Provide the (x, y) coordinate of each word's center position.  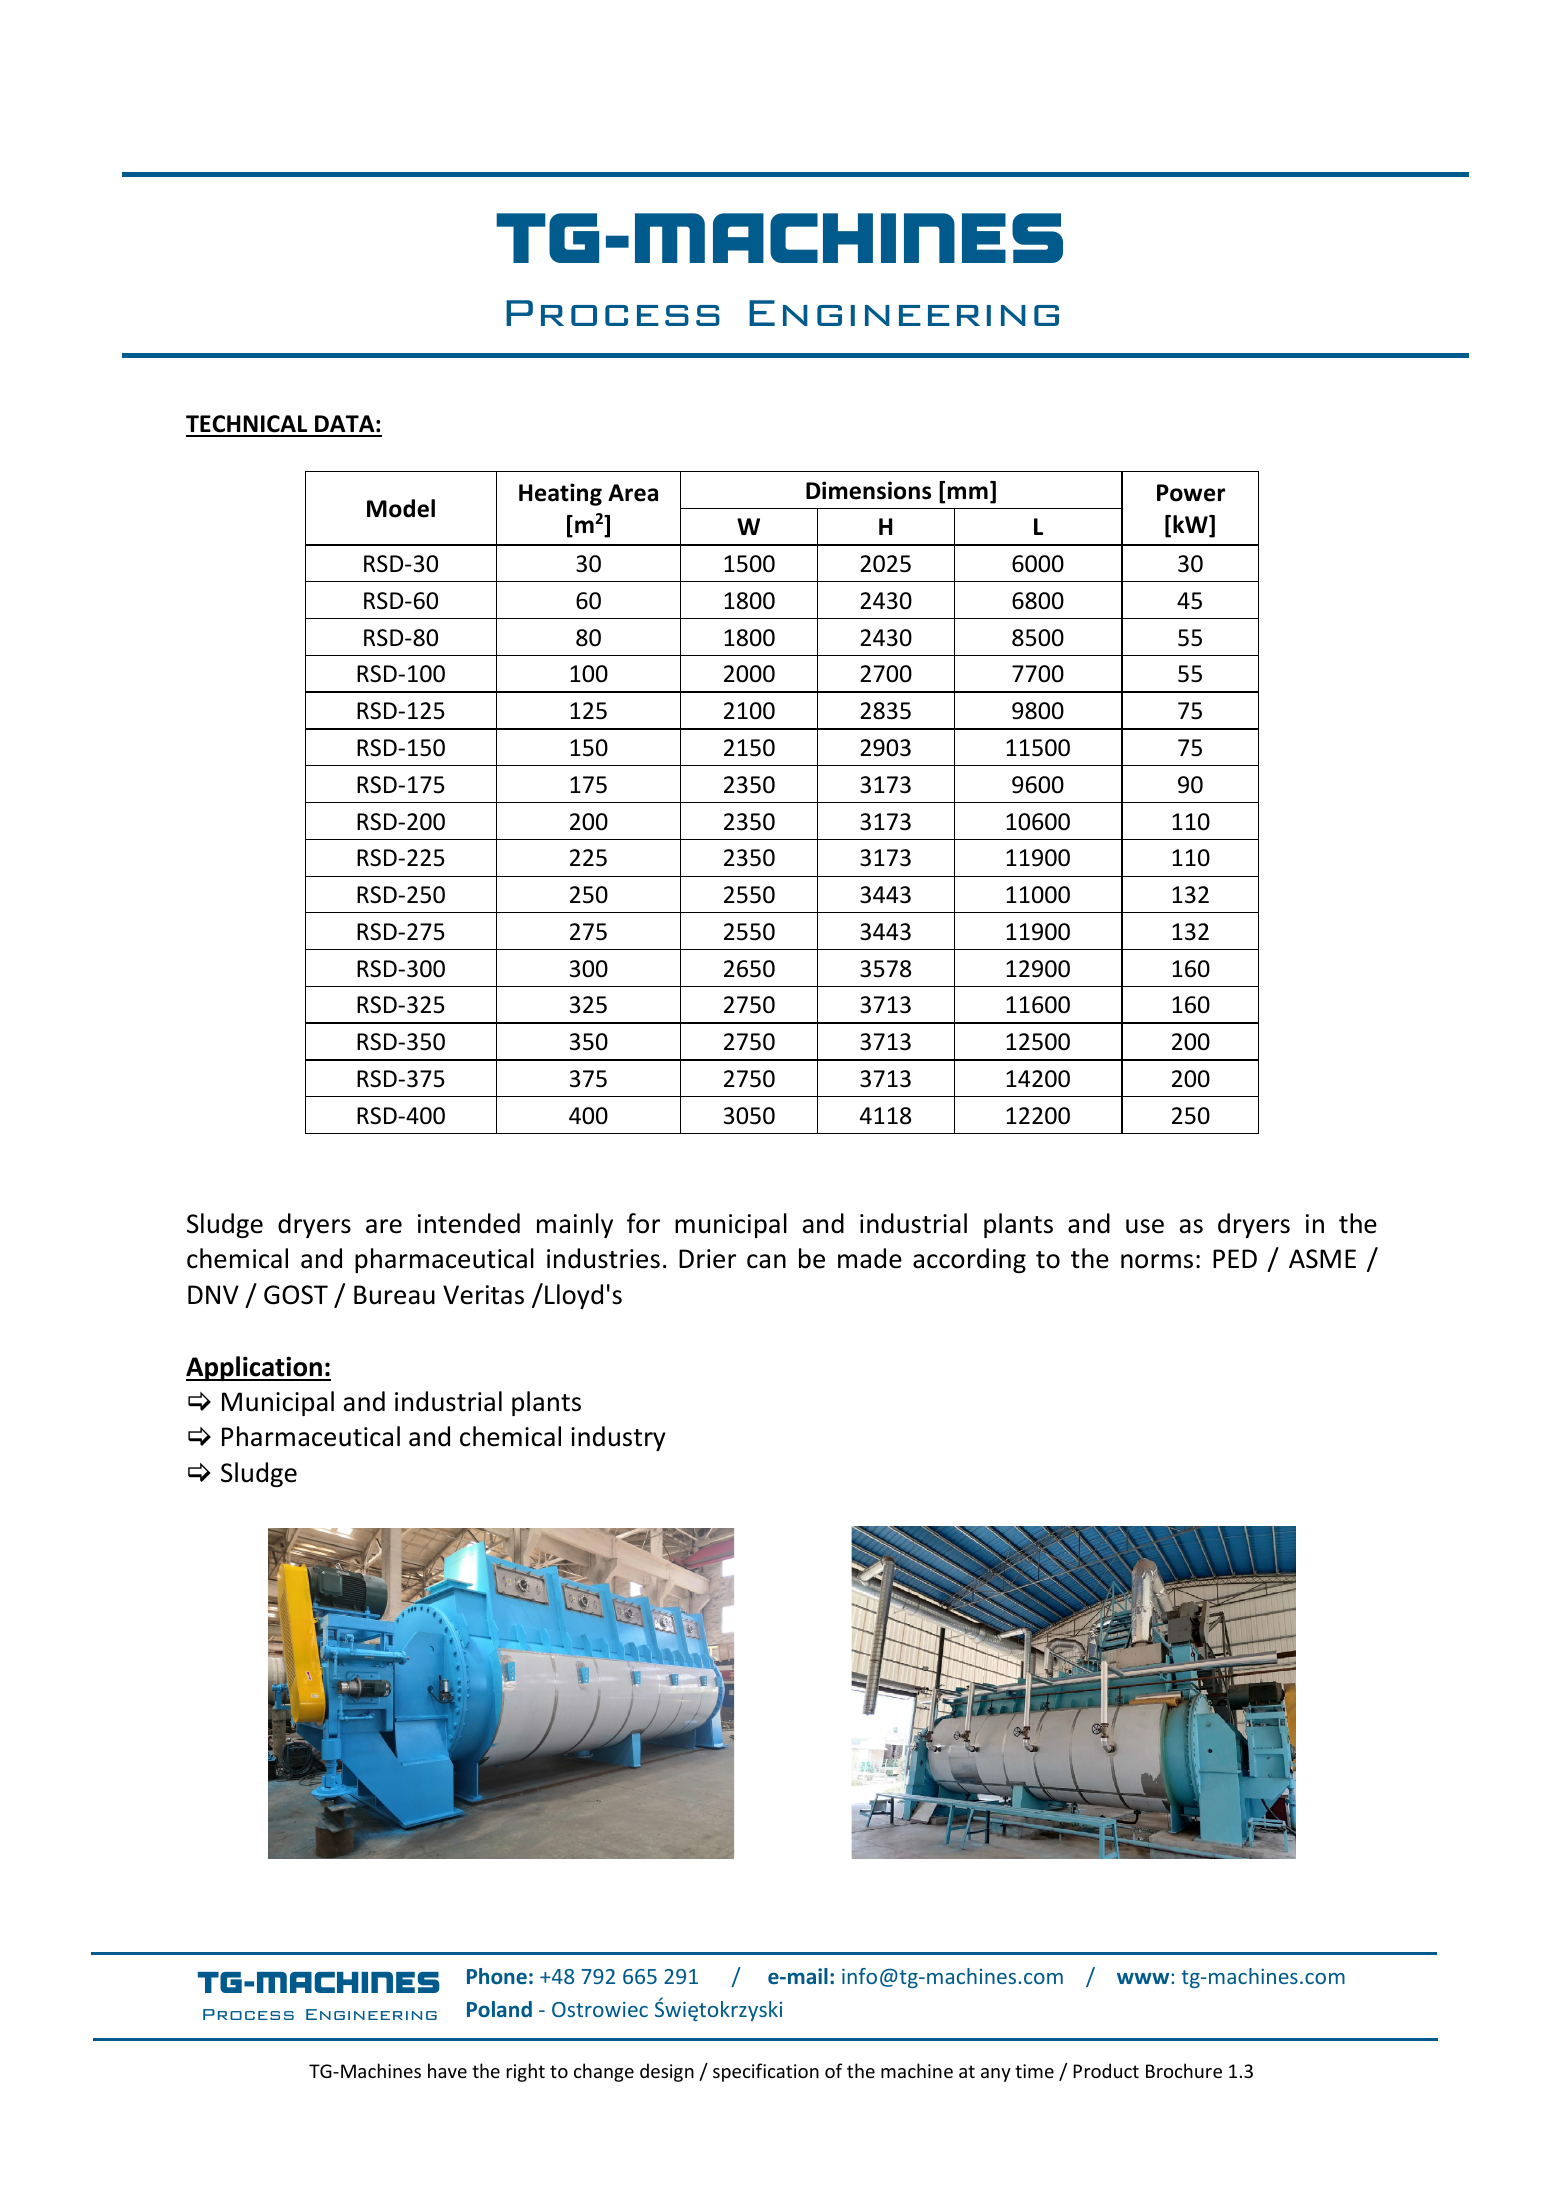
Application (255, 1368)
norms (1157, 1261)
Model (401, 508)
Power (1191, 493)
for (643, 1223)
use (1145, 1226)
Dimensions (868, 490)
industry (618, 1438)
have (447, 2070)
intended (469, 1223)
